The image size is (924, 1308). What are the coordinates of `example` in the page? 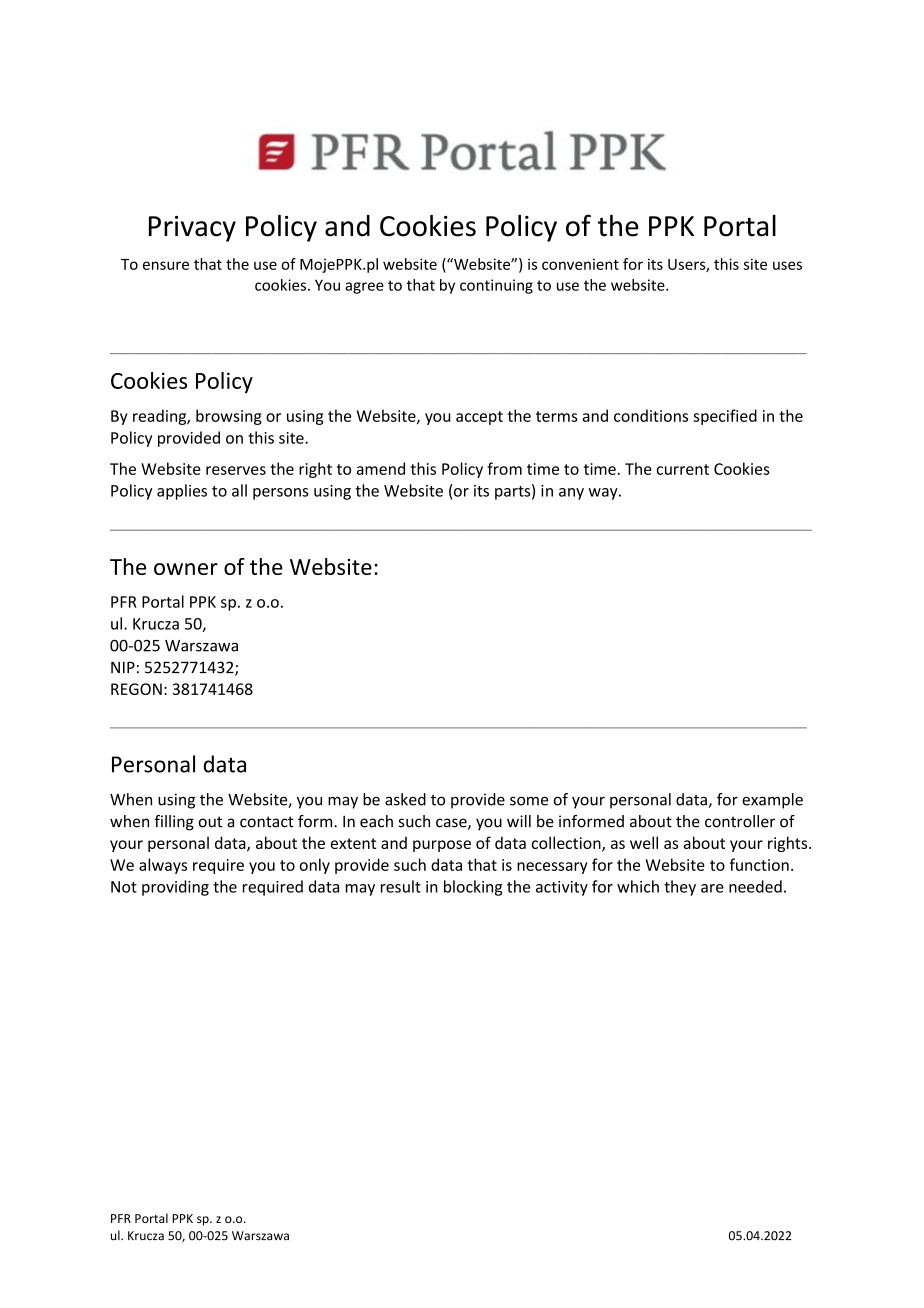 It's located at (772, 801).
